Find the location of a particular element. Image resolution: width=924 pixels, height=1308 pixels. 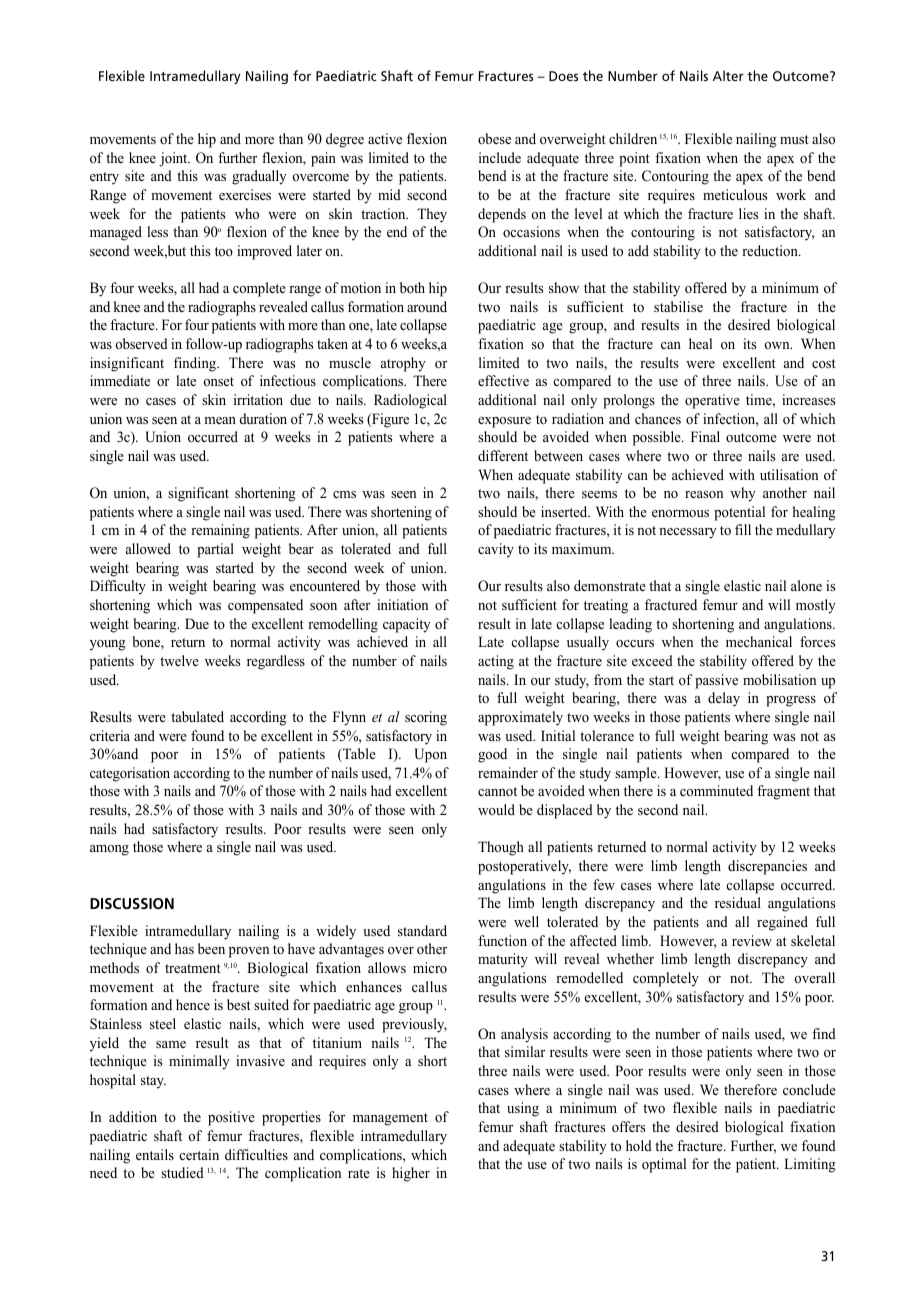

Limiting is located at coordinates (810, 1165).
